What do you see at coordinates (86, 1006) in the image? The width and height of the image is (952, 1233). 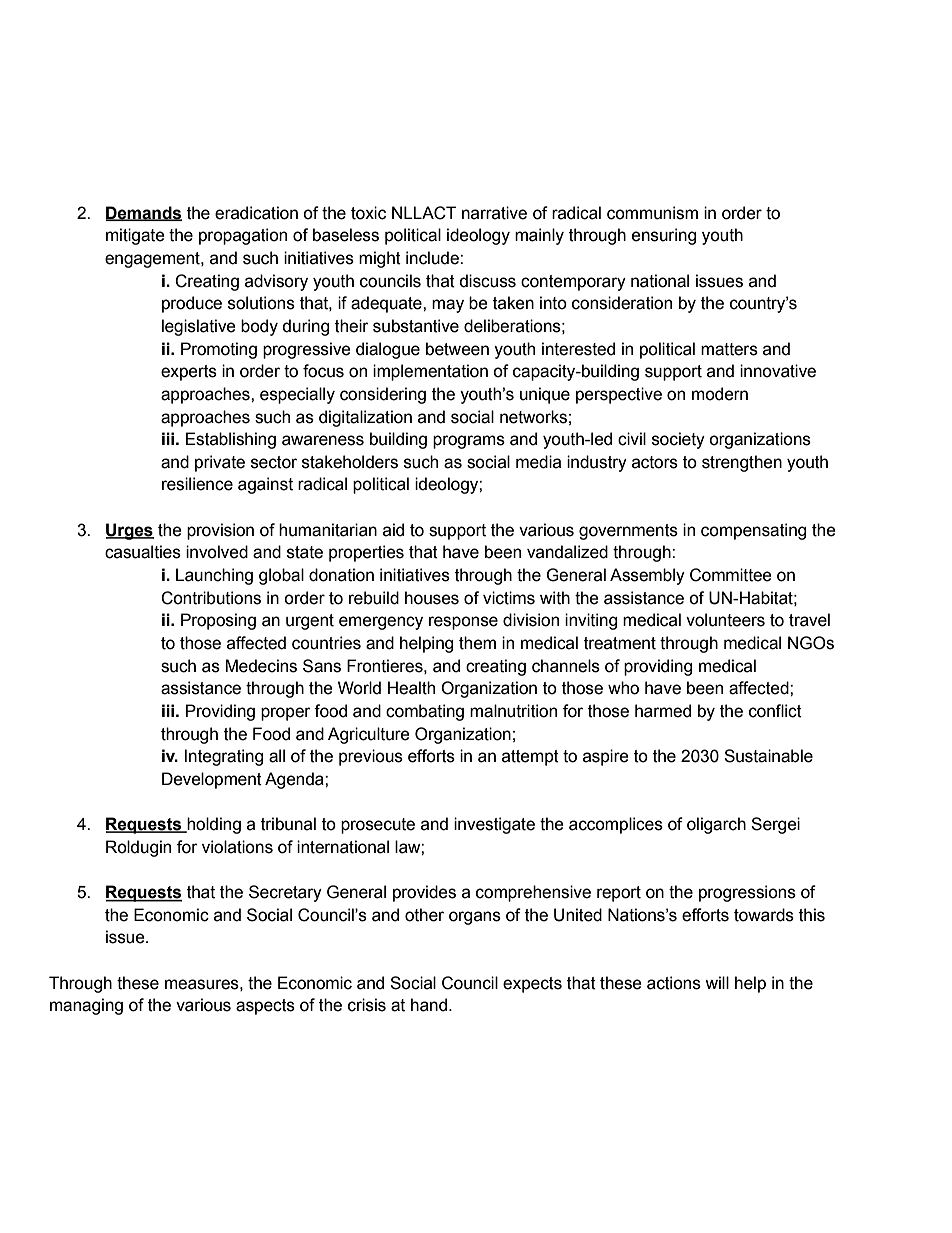 I see `managing` at bounding box center [86, 1006].
